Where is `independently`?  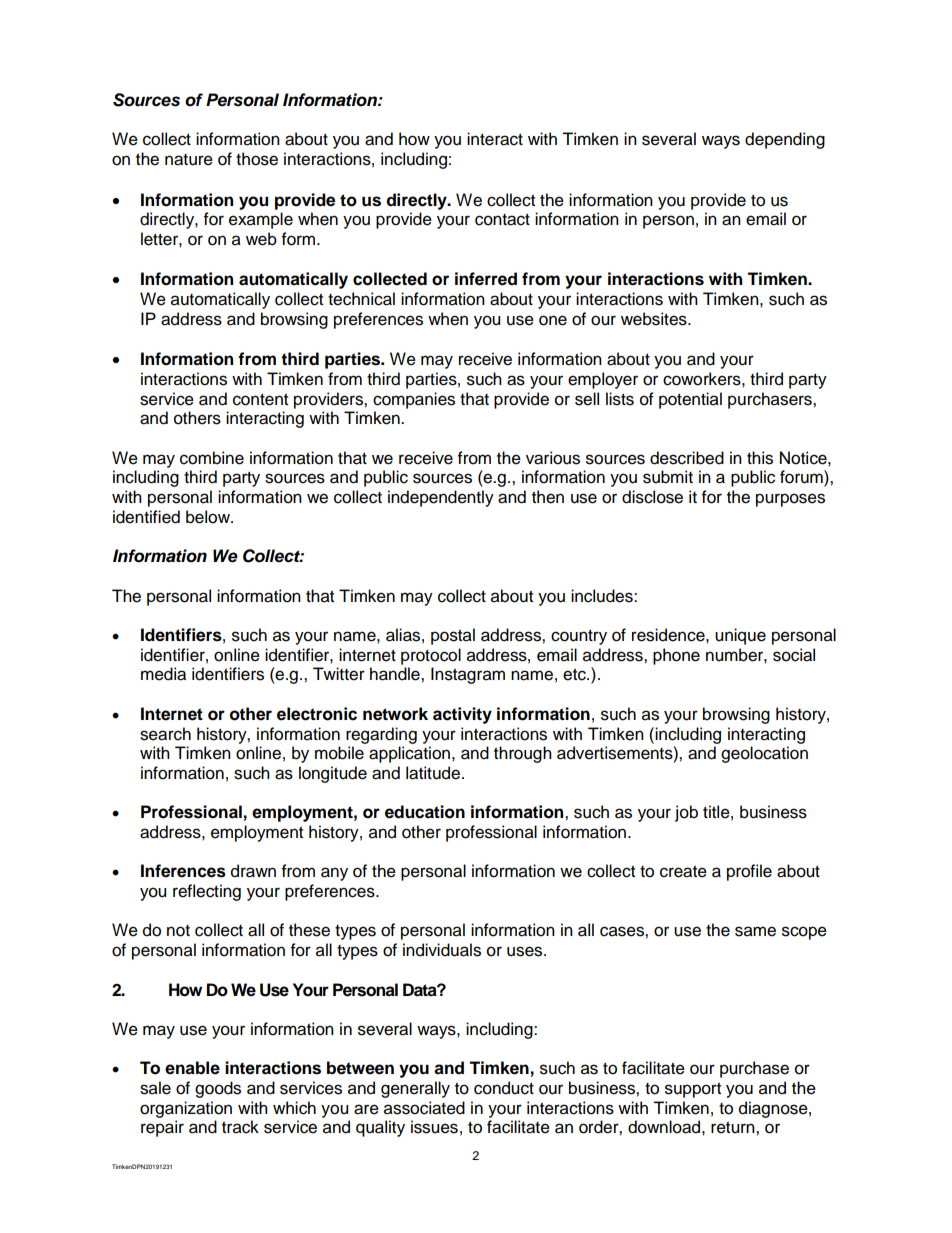 independently is located at coordinates (441, 498).
